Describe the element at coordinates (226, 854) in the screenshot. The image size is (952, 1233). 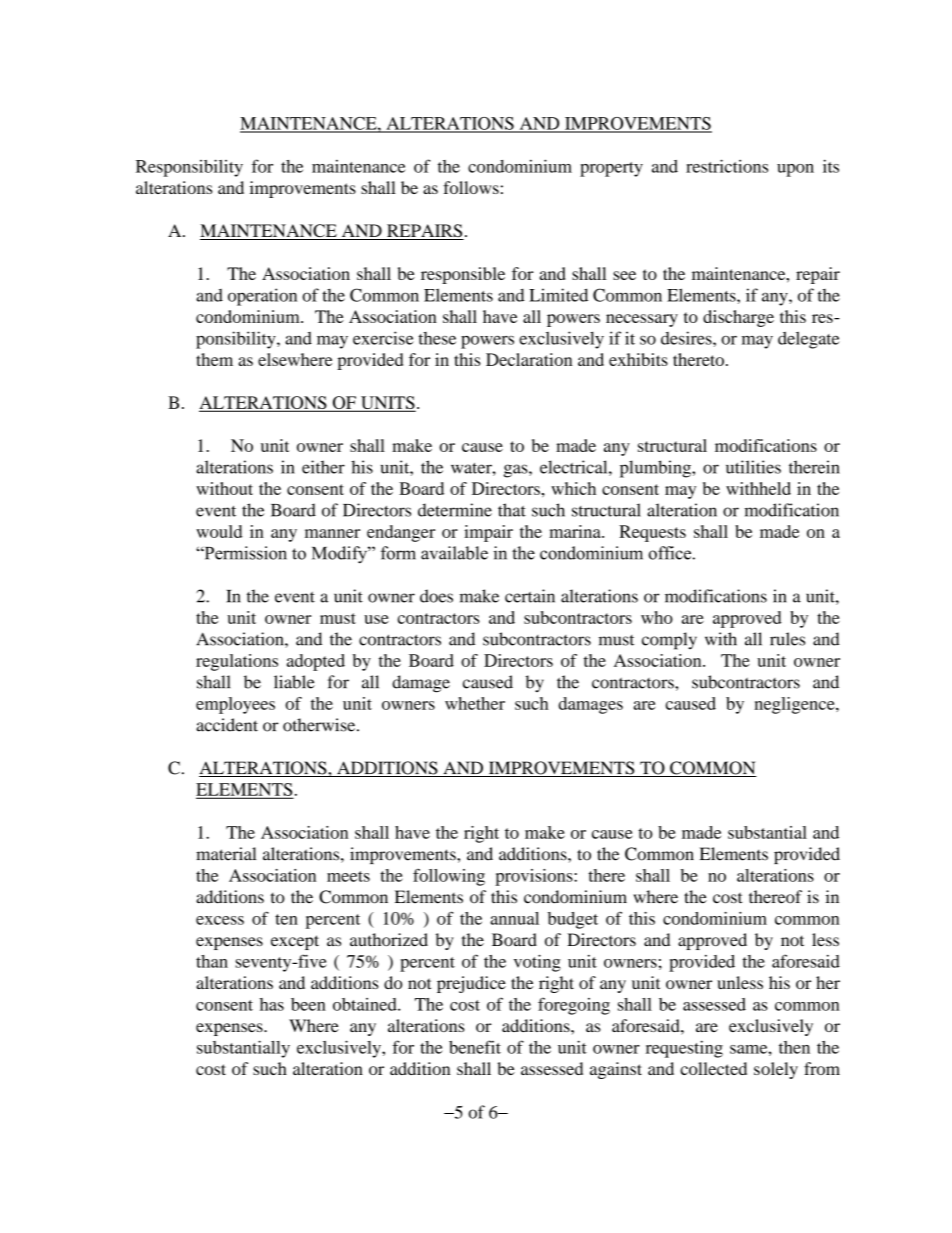
I see `material` at that location.
